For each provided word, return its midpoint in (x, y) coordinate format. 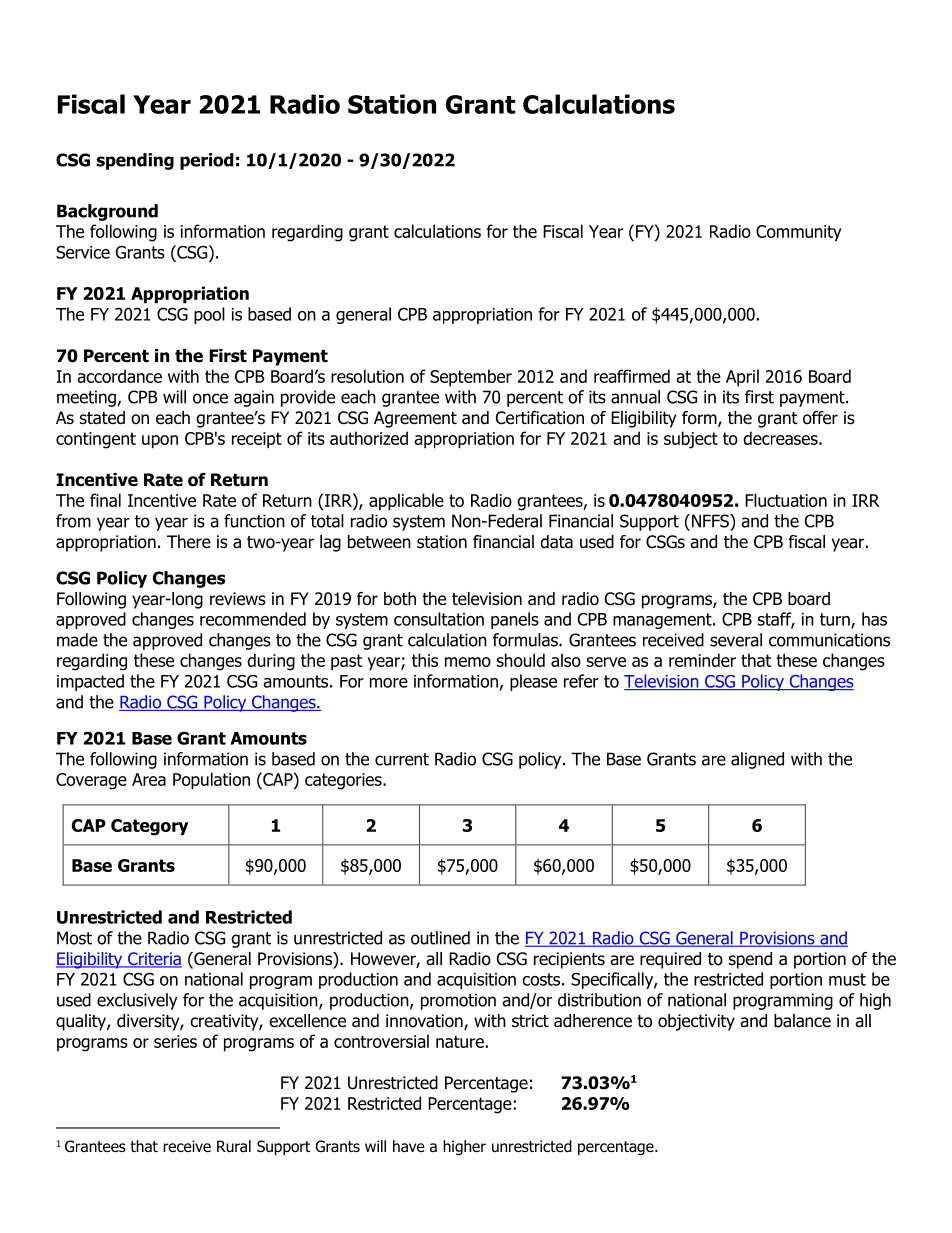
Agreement (415, 419)
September (471, 378)
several (736, 640)
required (670, 960)
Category (149, 827)
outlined (440, 938)
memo (468, 662)
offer (820, 418)
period (206, 161)
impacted (90, 682)
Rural (234, 1146)
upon (160, 442)
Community (799, 233)
